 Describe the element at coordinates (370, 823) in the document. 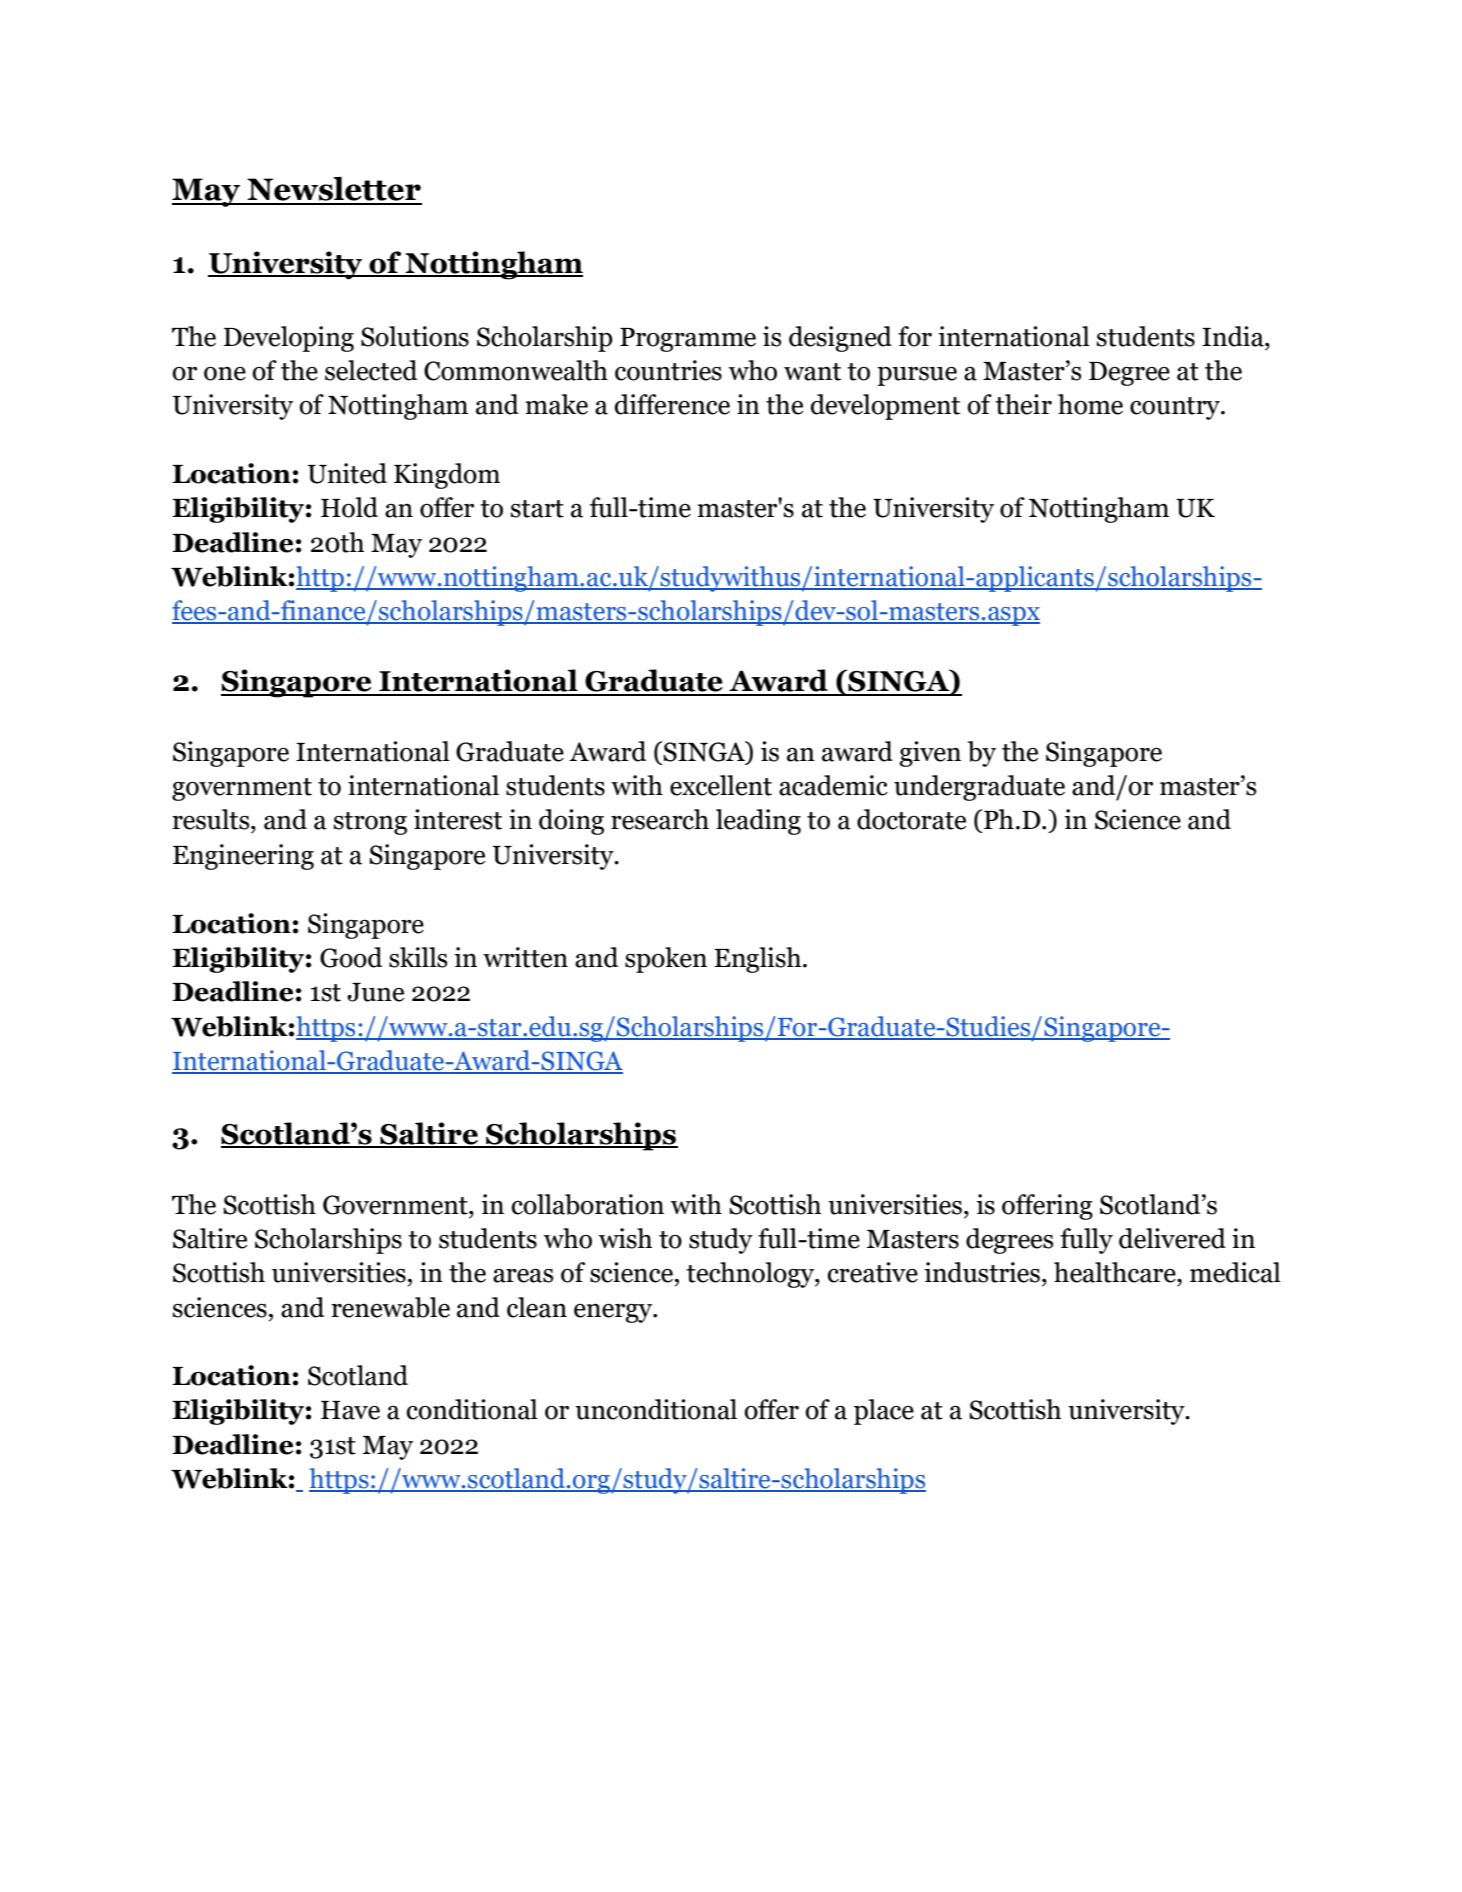

I see `strong` at that location.
